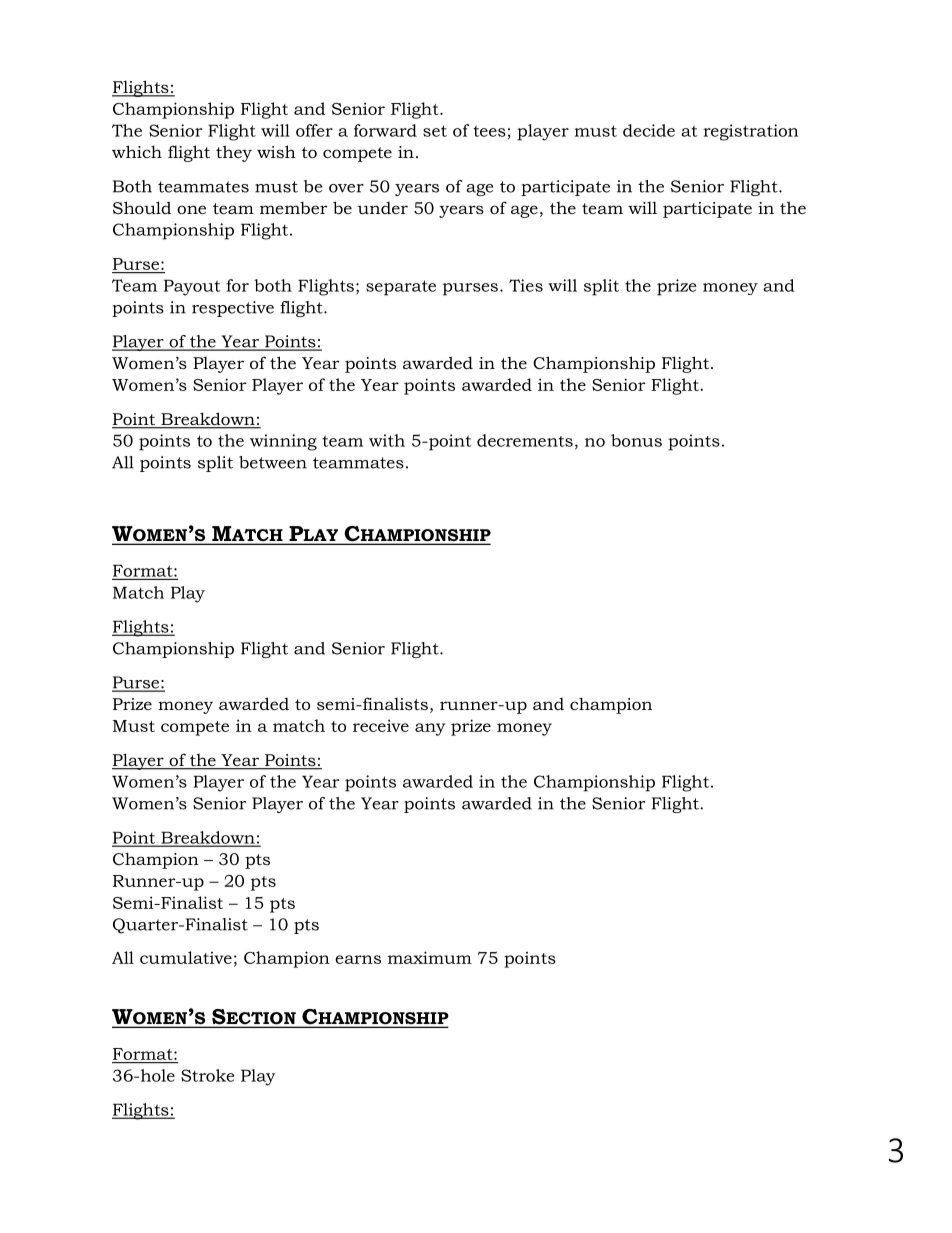 This screenshot has height=1233, width=952. What do you see at coordinates (381, 725) in the screenshot?
I see `receive` at bounding box center [381, 725].
